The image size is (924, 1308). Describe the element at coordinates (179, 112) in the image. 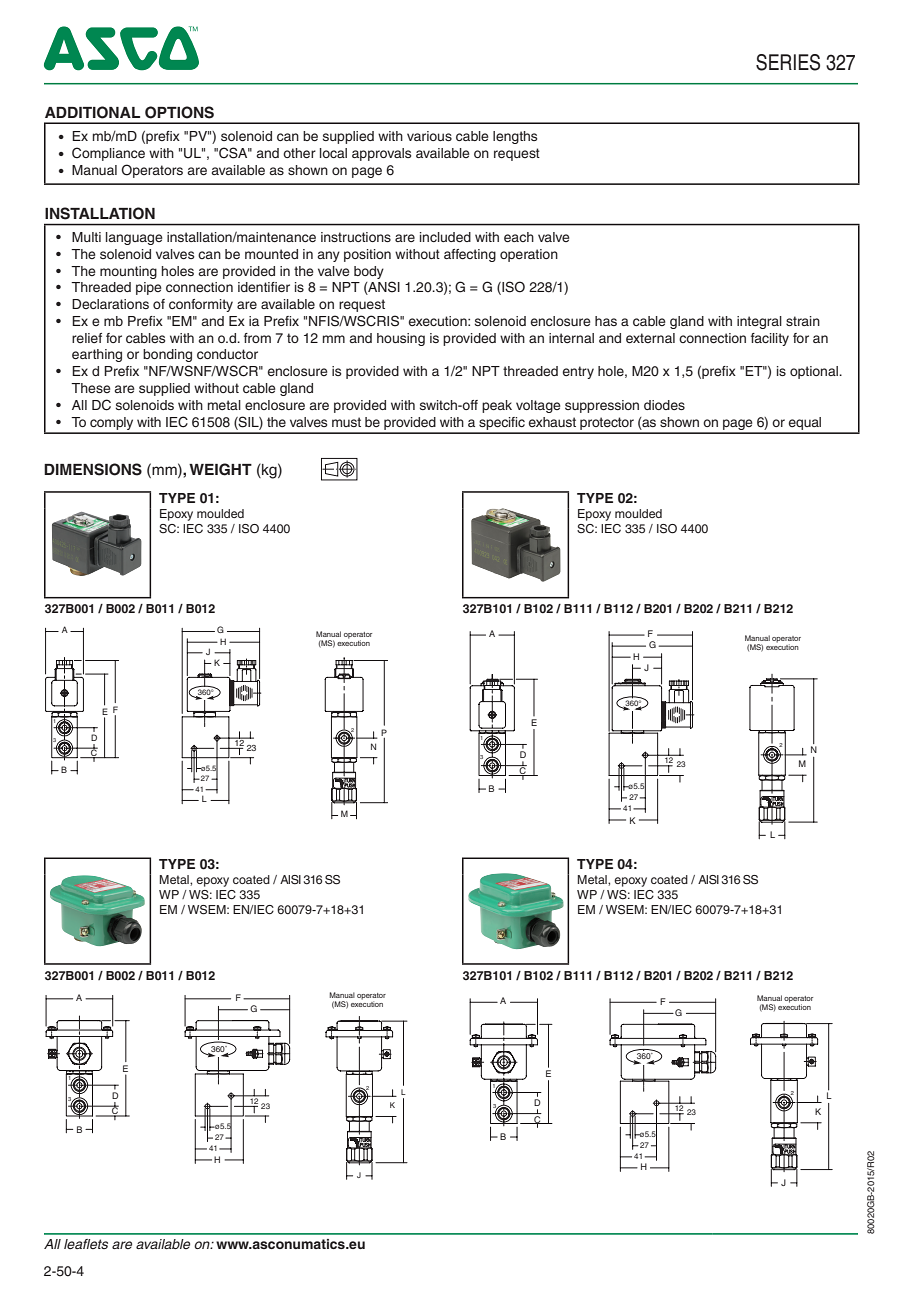

I see `OPTIONS` at that location.
